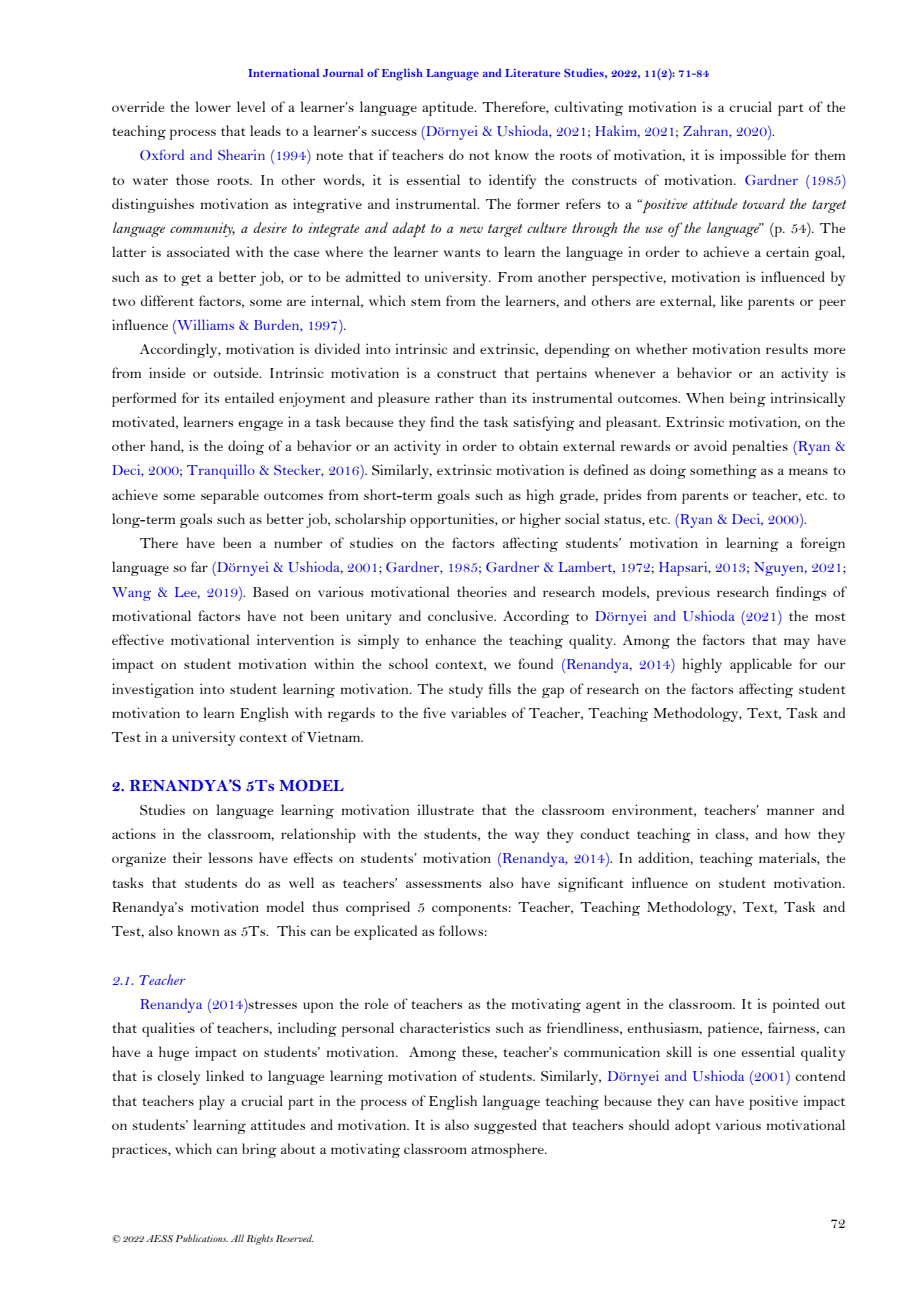 This page has width=924, height=1308. Describe the element at coordinates (453, 520) in the page. I see `opportunities` at that location.
